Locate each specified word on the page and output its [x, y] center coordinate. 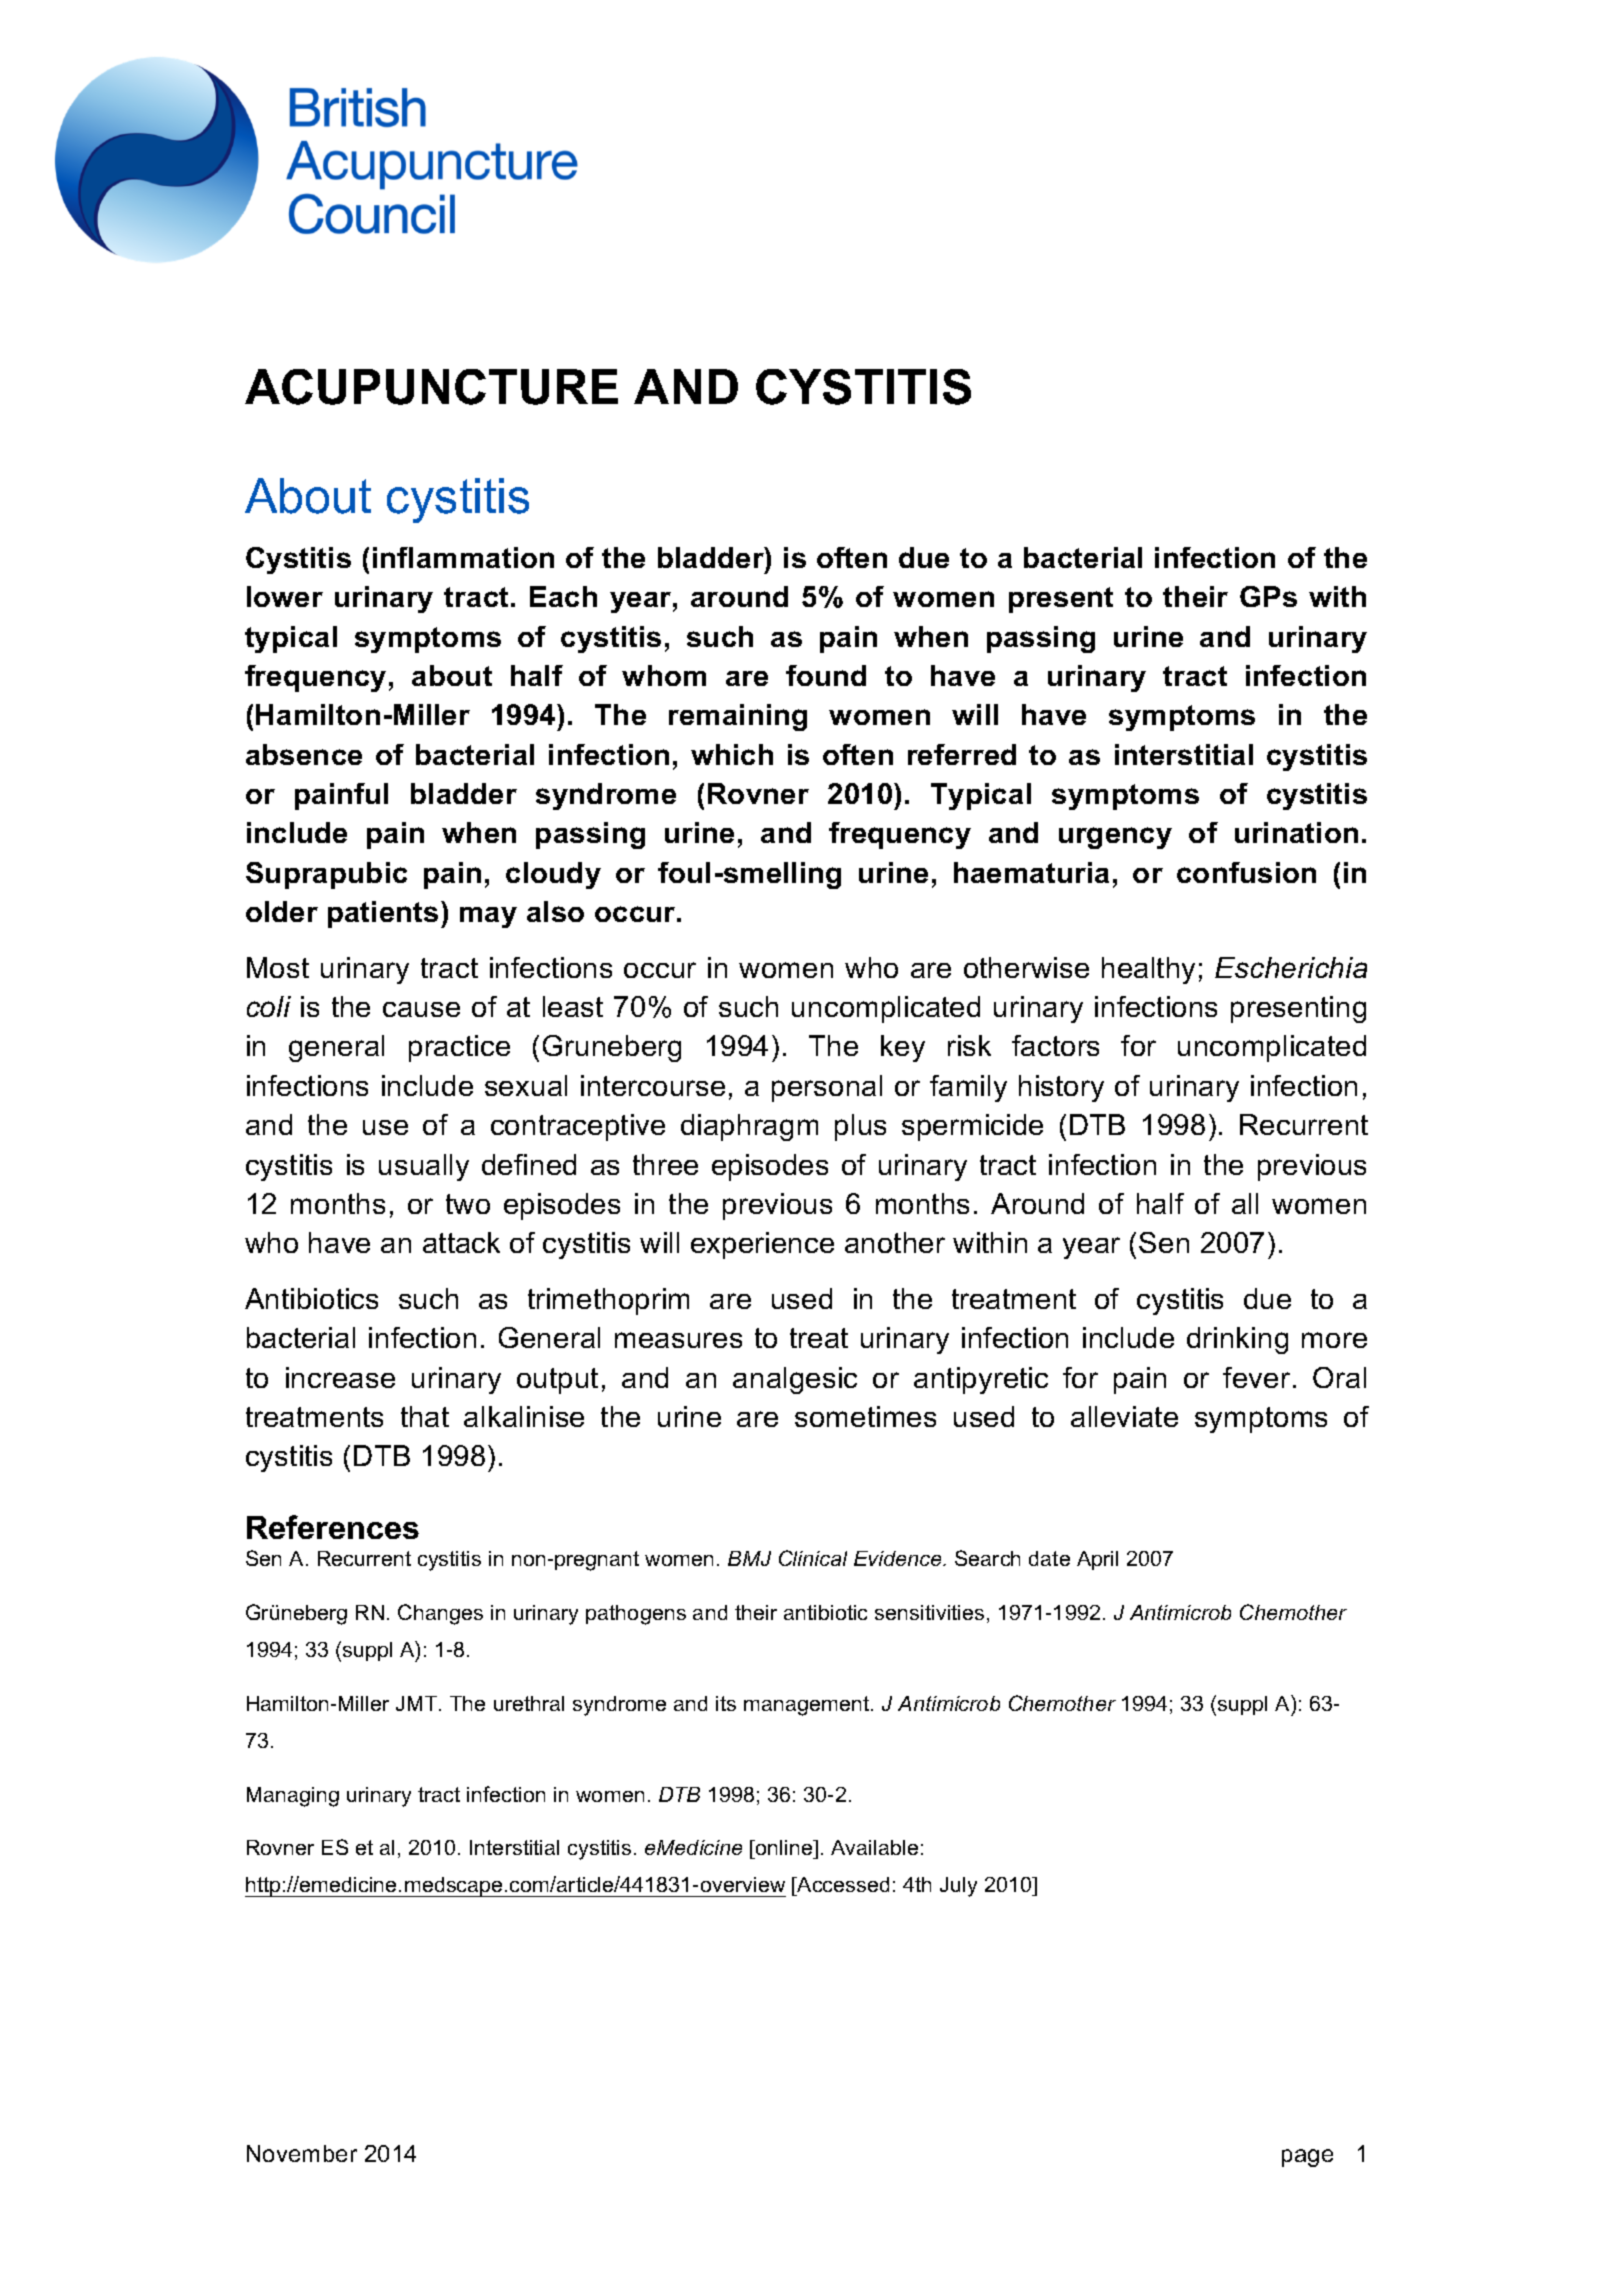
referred [962, 754]
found [826, 675]
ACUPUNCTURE [431, 387]
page [1307, 2158]
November [302, 2153]
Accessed [842, 1886]
